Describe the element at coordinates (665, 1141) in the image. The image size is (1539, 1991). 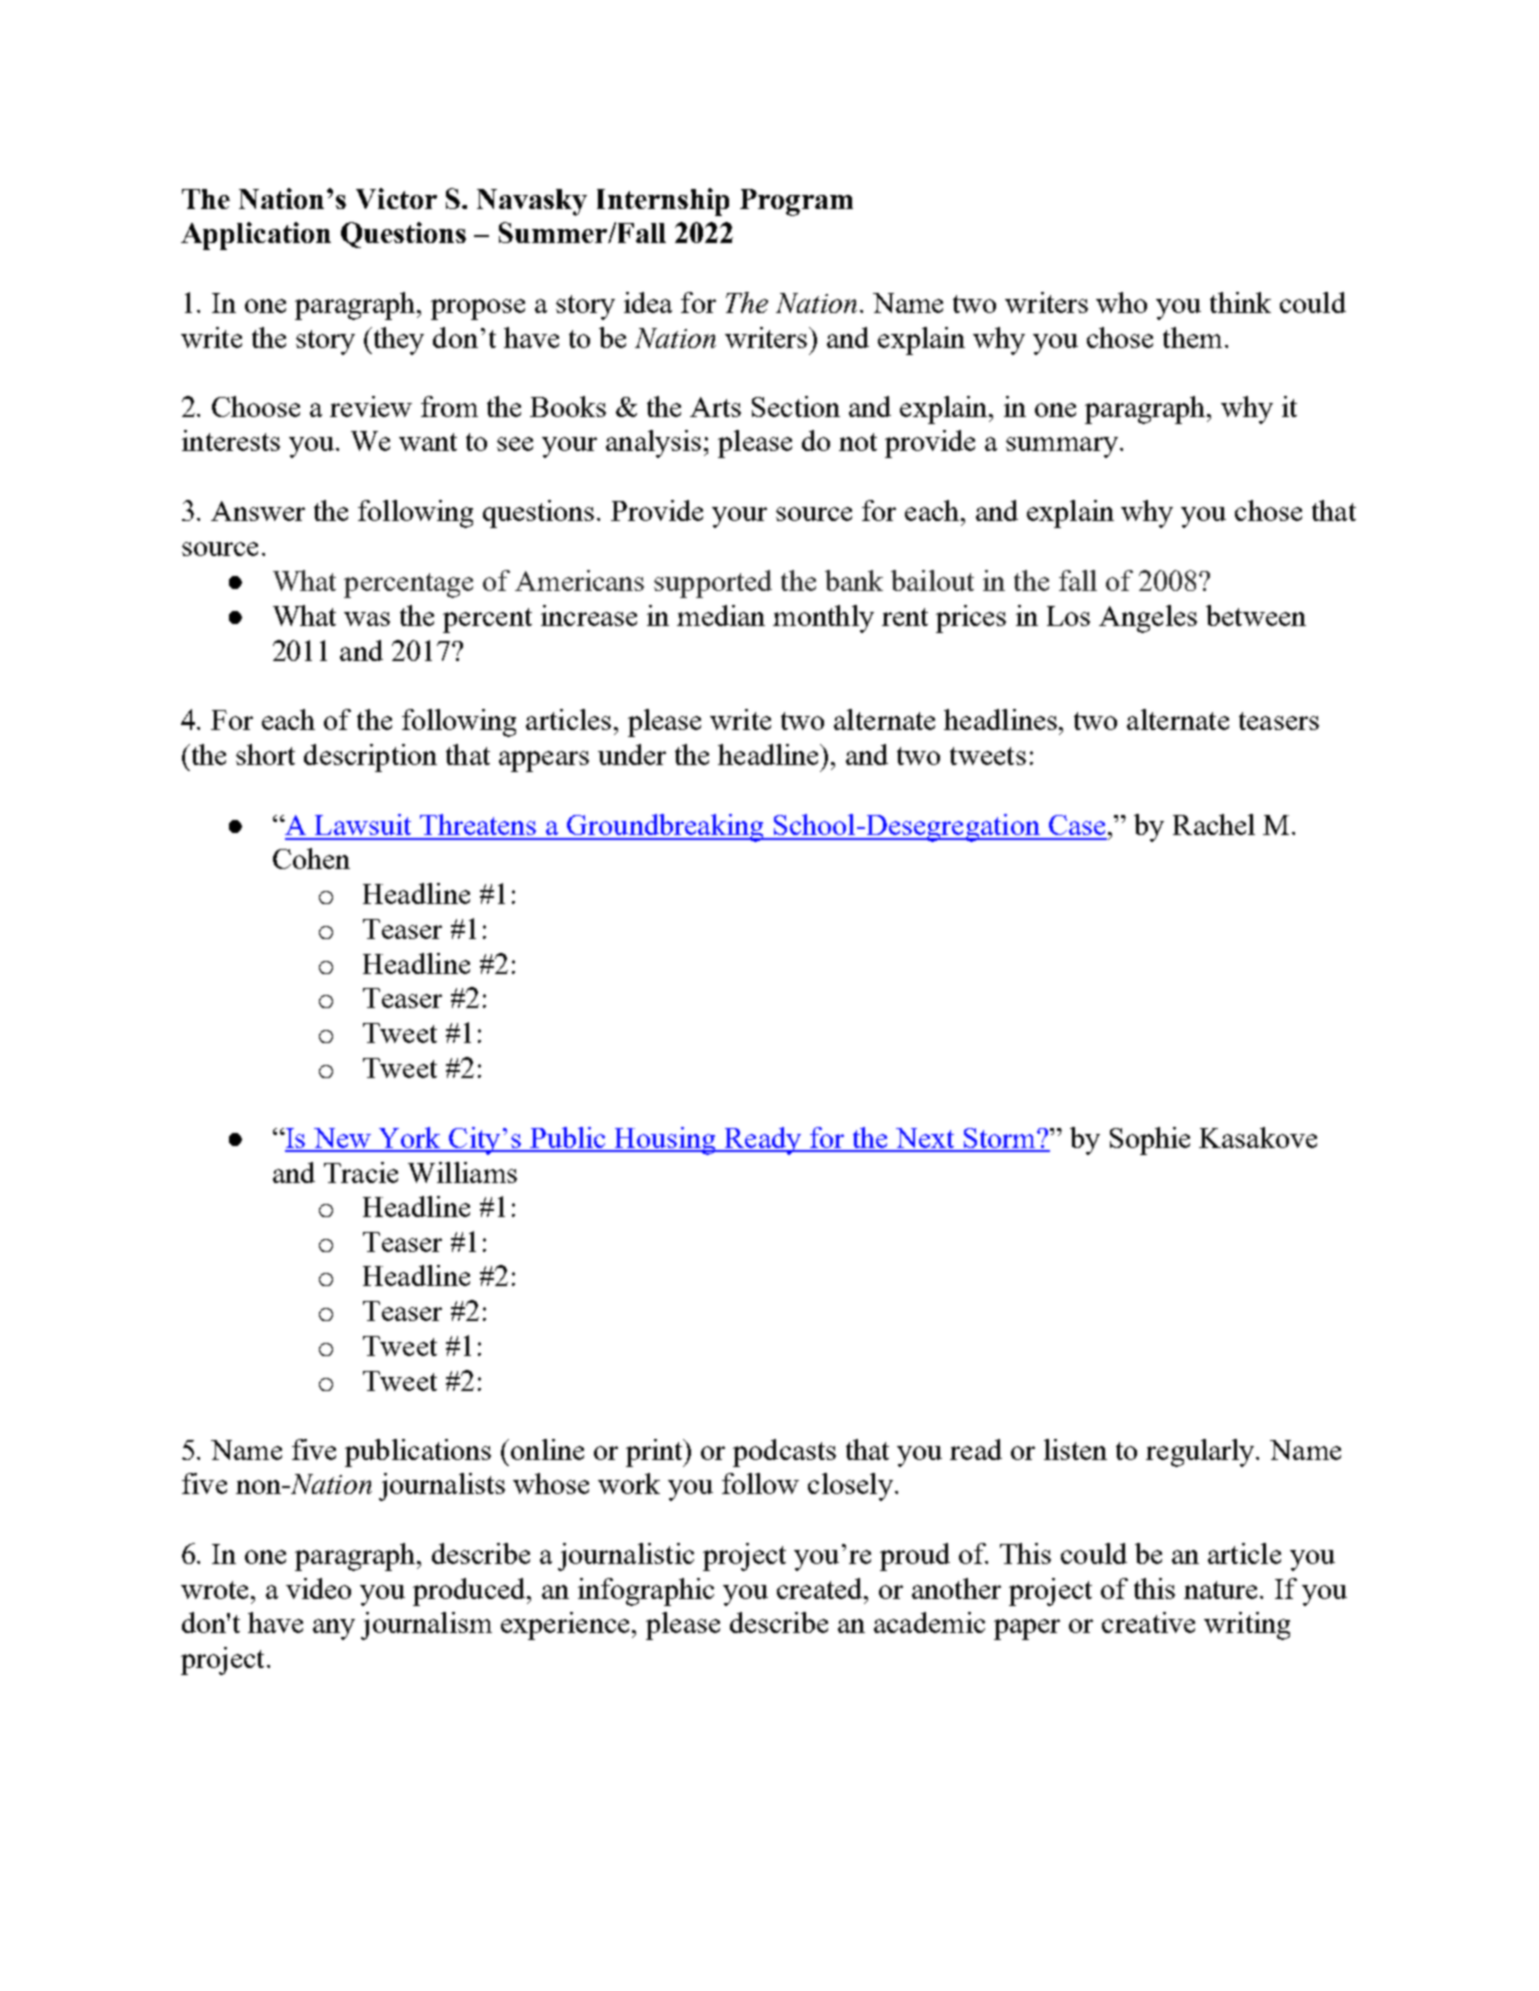
I see `Housing` at that location.
